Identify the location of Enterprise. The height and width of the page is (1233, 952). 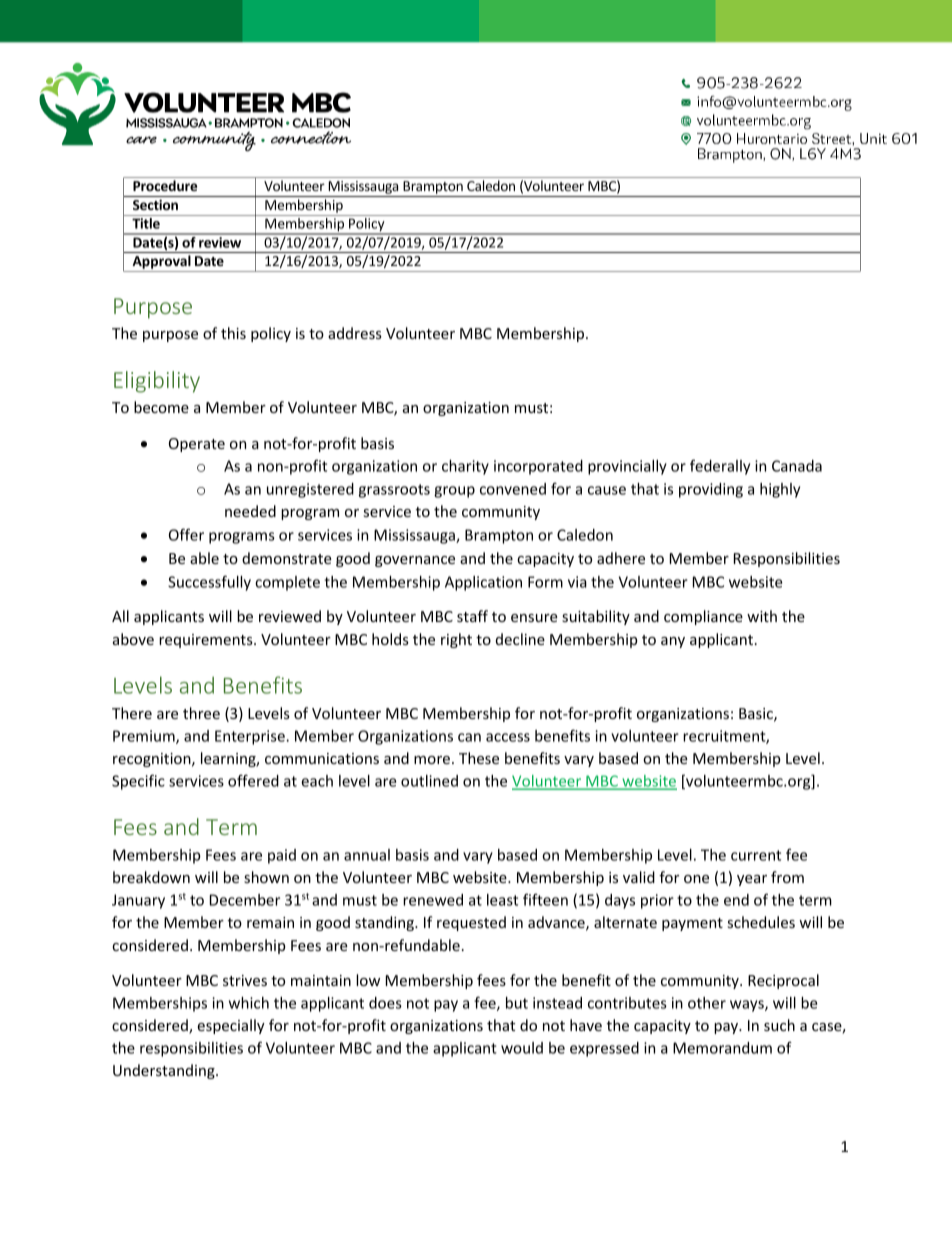
(251, 737).
